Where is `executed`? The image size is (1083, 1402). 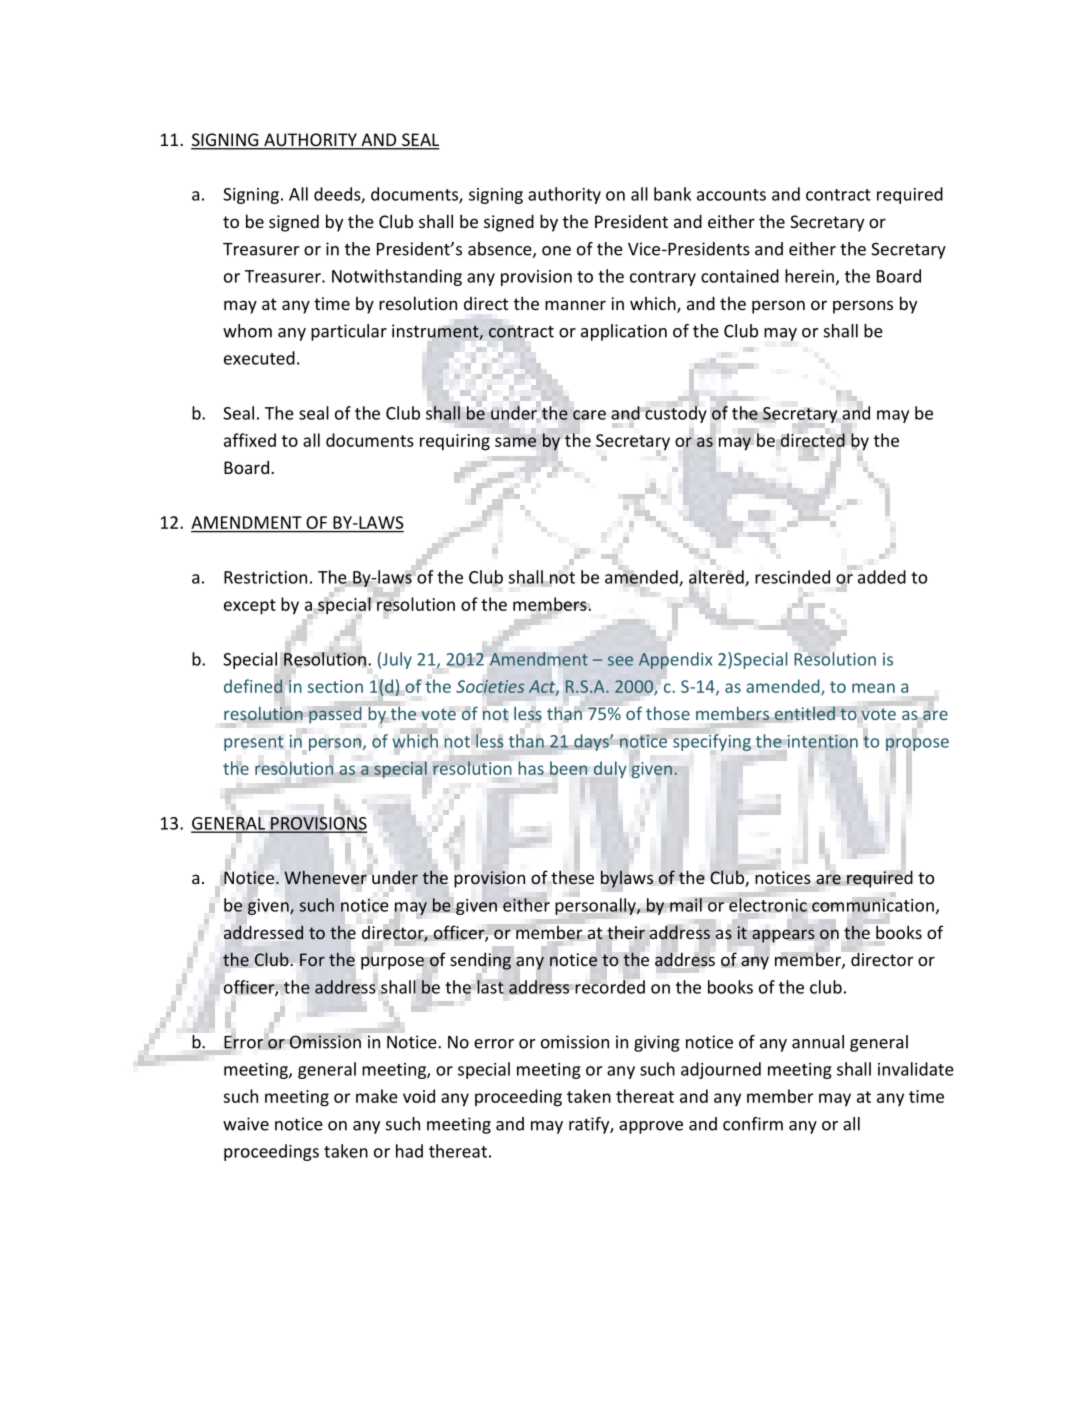 executed is located at coordinates (259, 358).
